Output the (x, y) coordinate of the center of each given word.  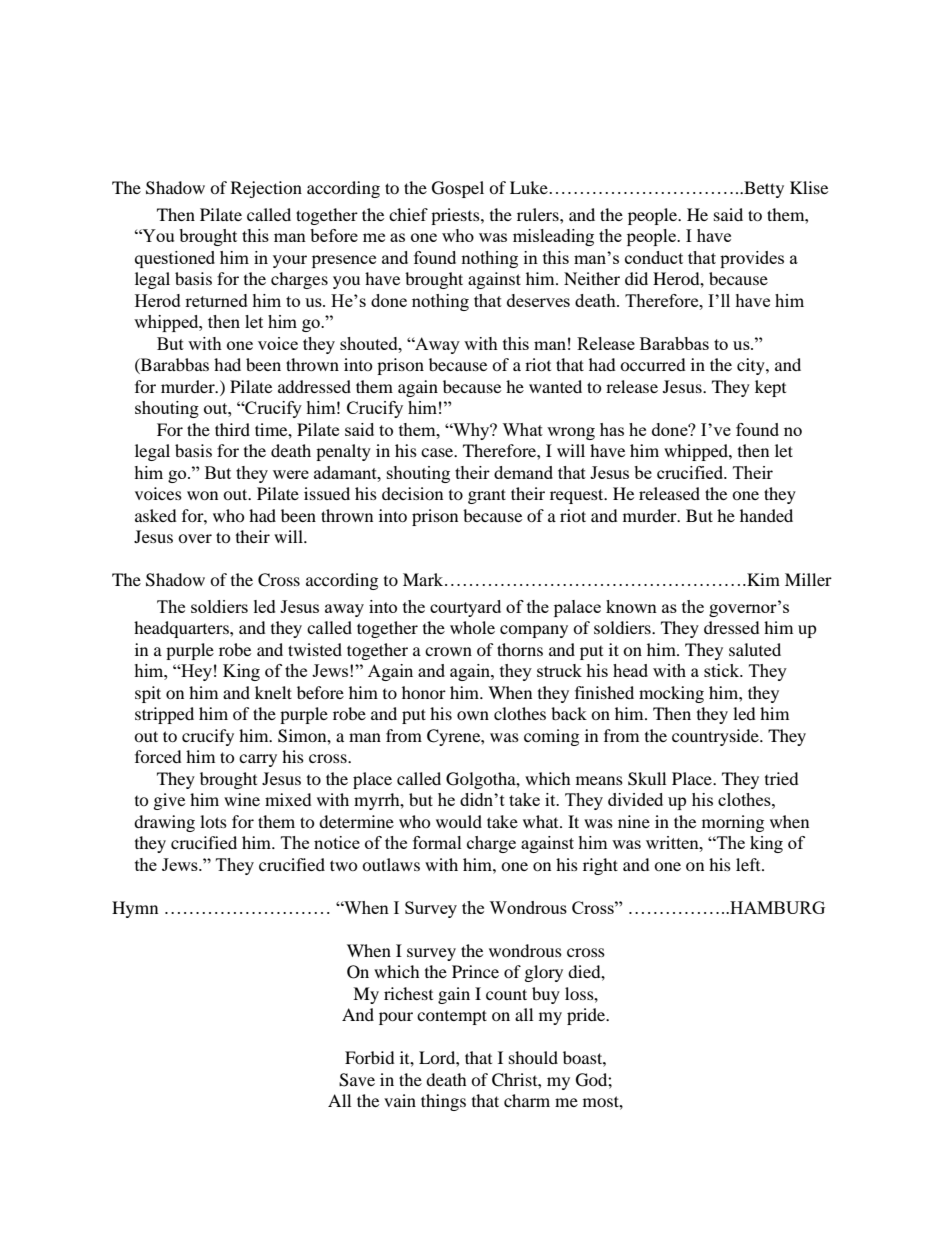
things (443, 1102)
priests (456, 216)
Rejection (266, 189)
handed (766, 515)
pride (587, 1016)
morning (733, 823)
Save (357, 1080)
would (459, 821)
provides (752, 259)
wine (242, 799)
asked (156, 515)
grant (487, 496)
